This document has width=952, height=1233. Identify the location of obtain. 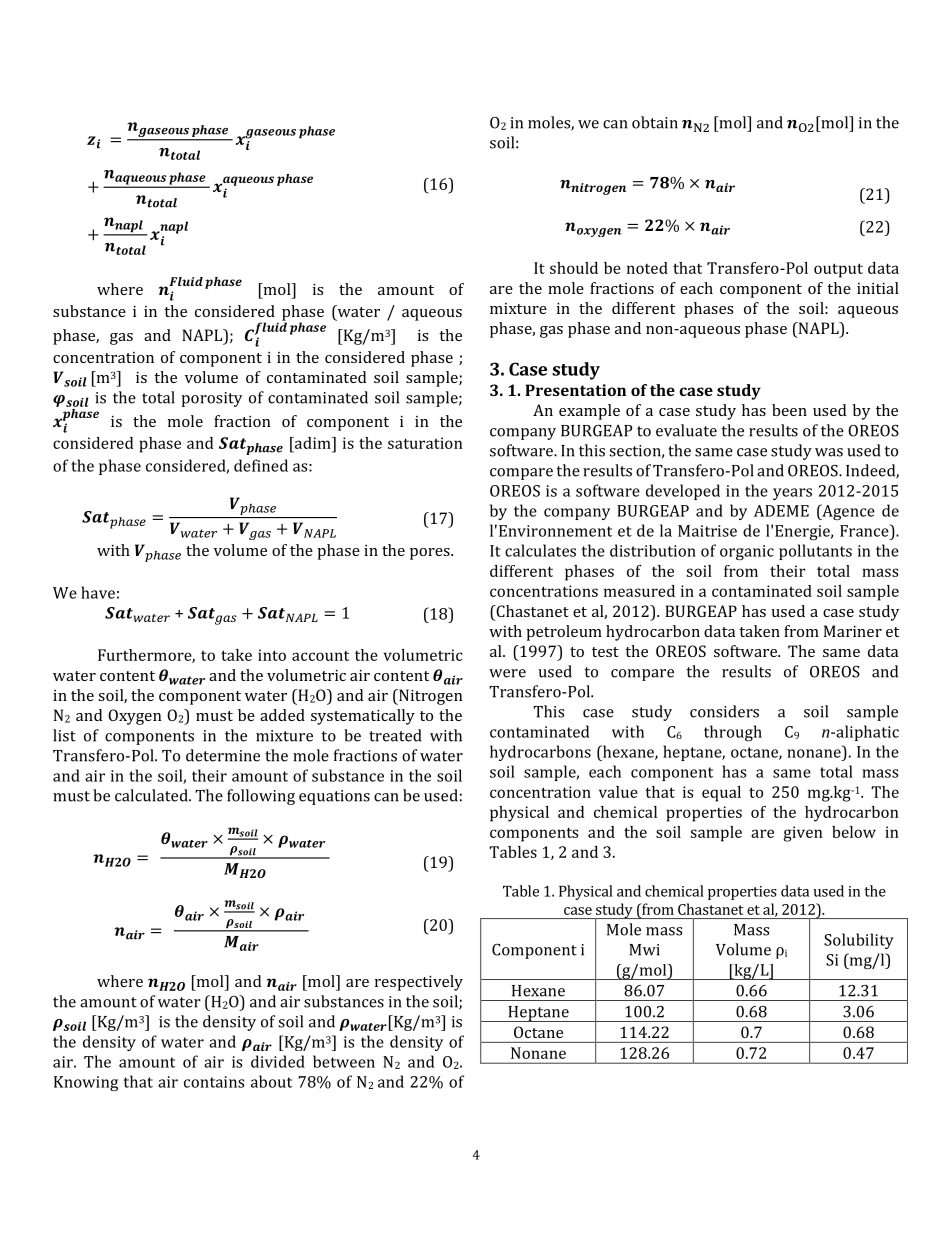
(655, 122).
